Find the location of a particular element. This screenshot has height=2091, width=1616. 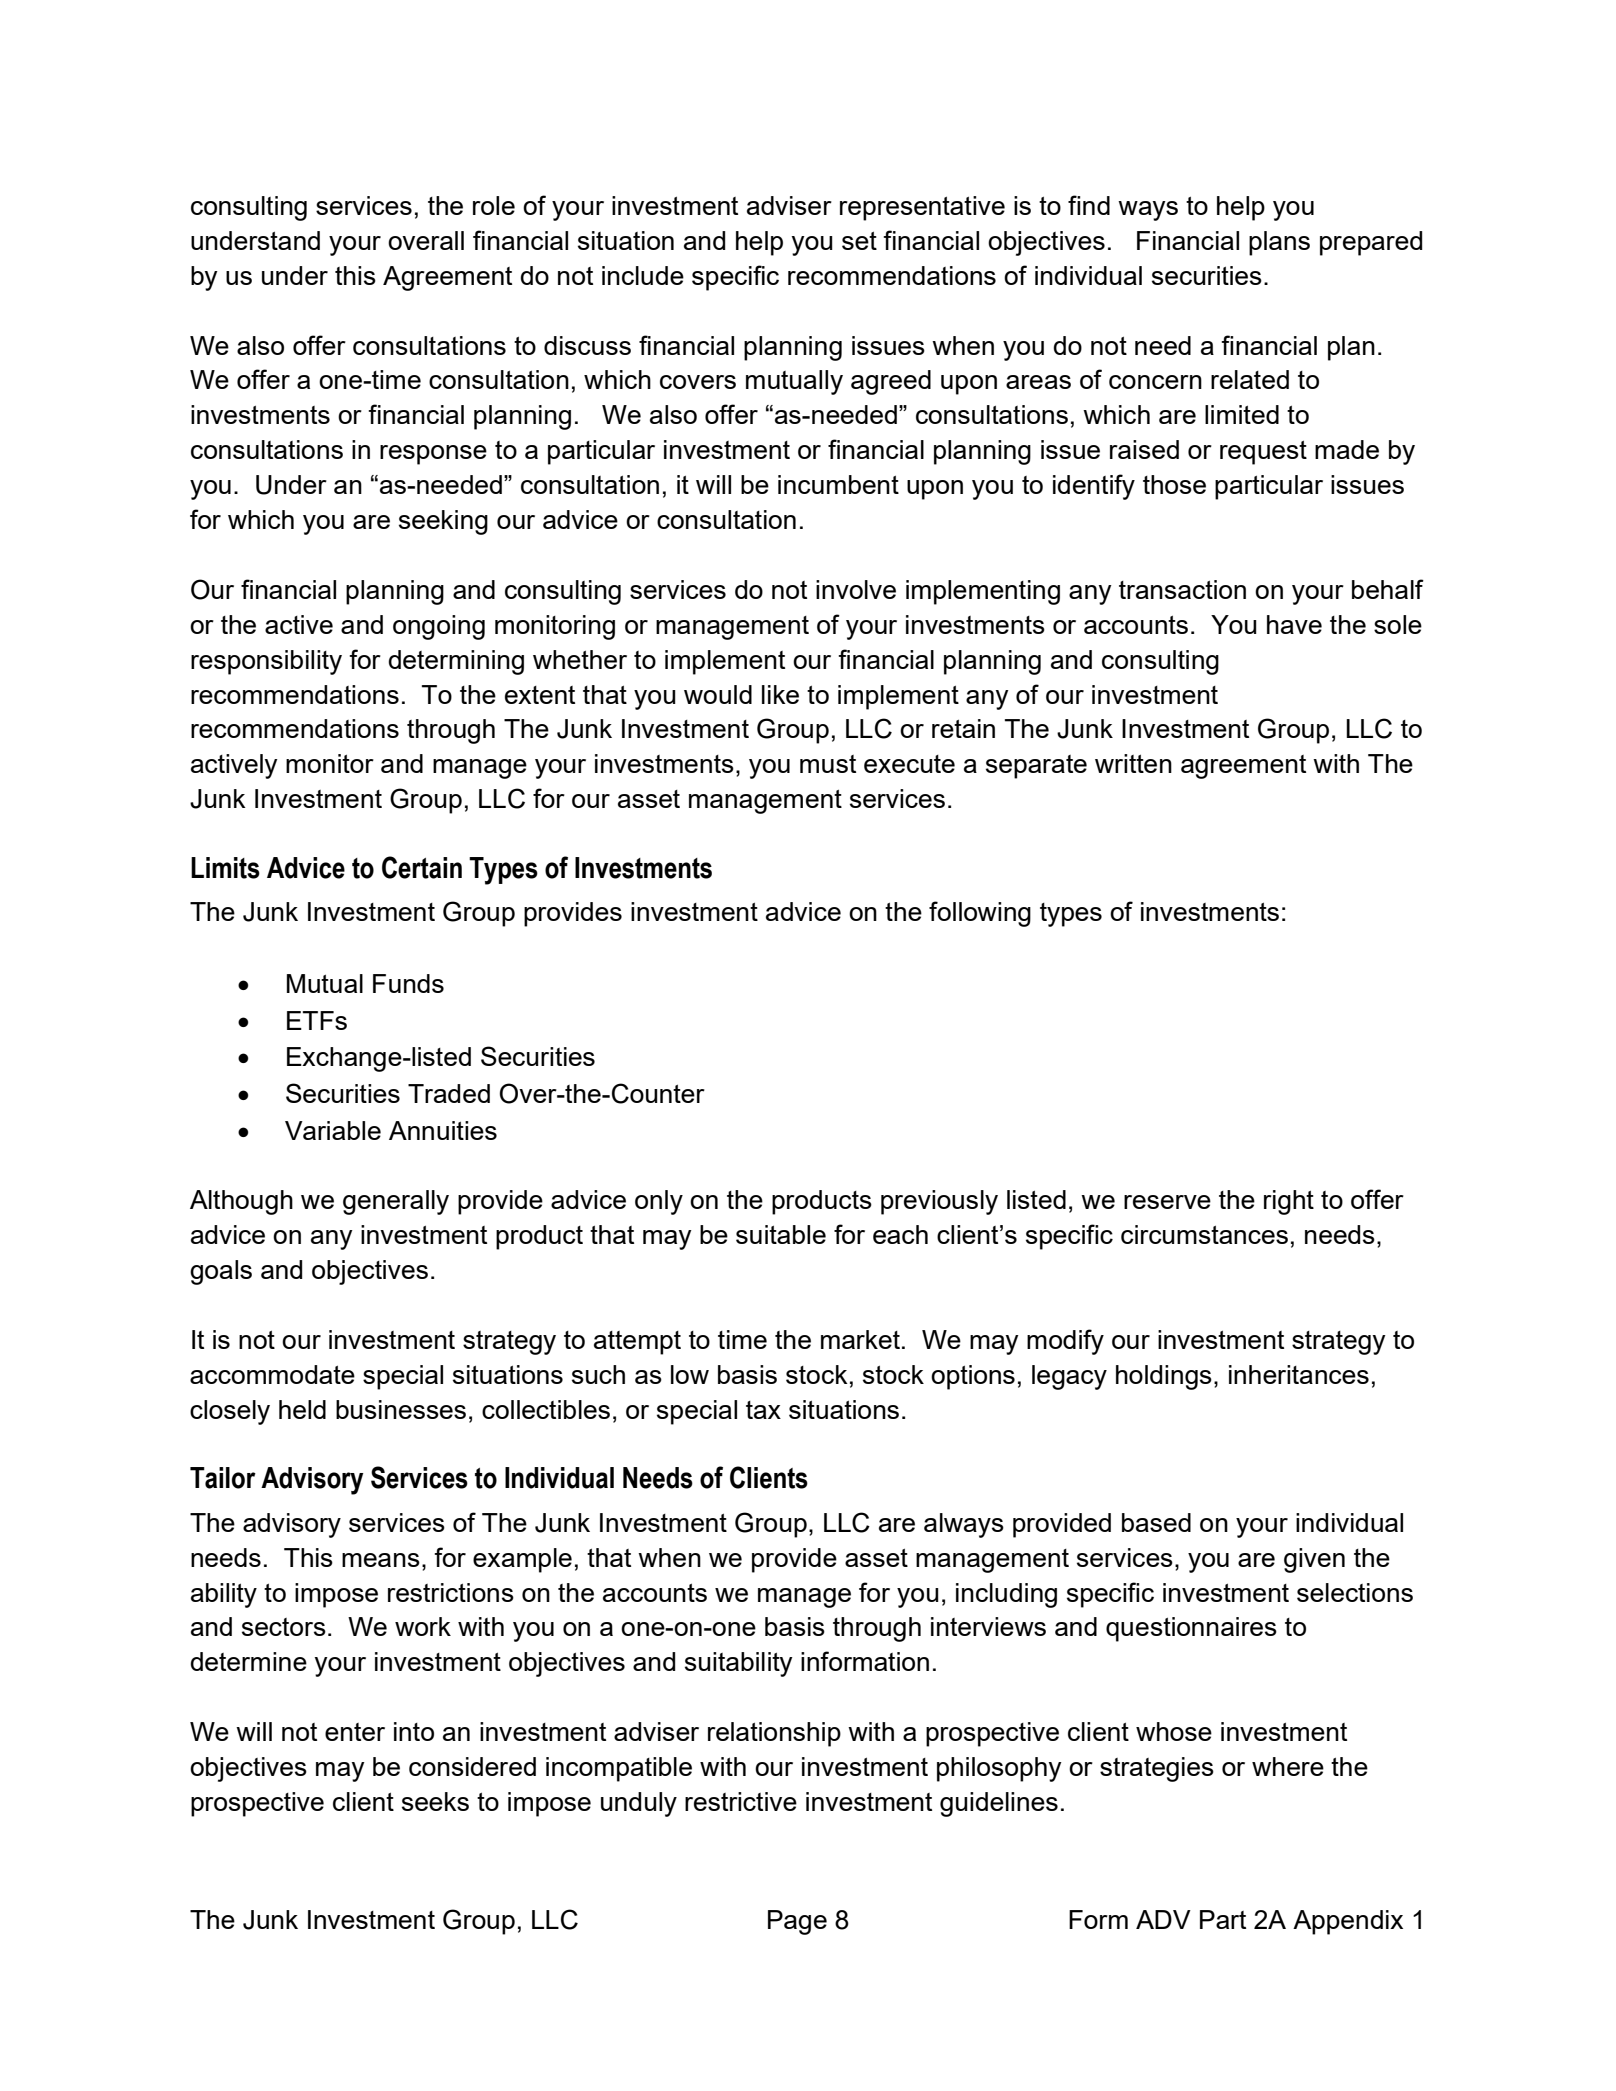

inheritances is located at coordinates (1299, 1374).
